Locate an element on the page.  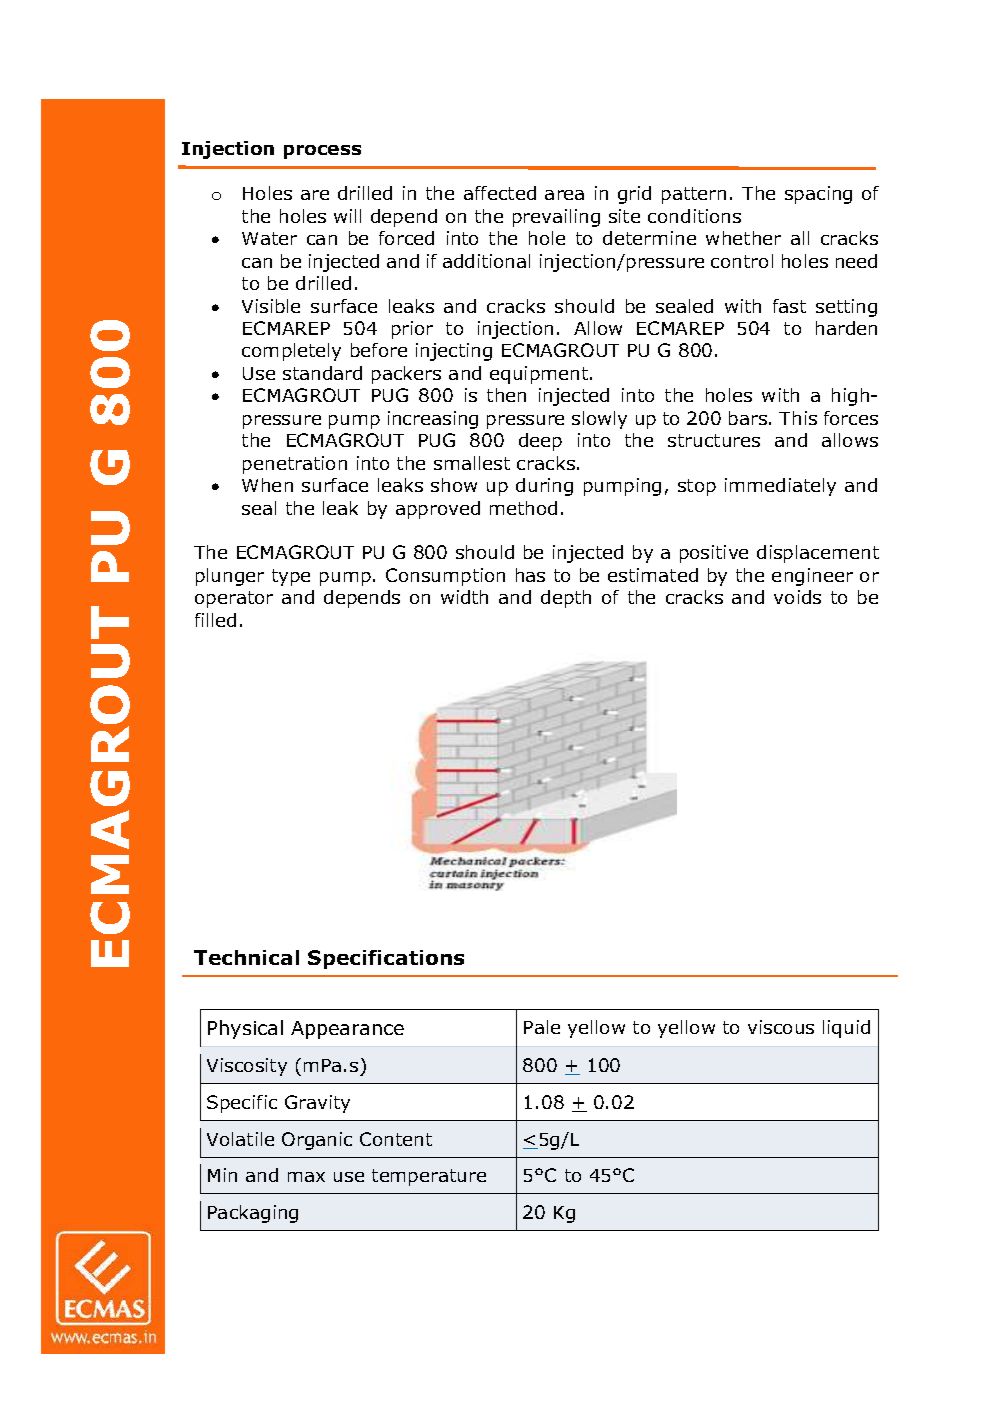
process is located at coordinates (322, 152).
